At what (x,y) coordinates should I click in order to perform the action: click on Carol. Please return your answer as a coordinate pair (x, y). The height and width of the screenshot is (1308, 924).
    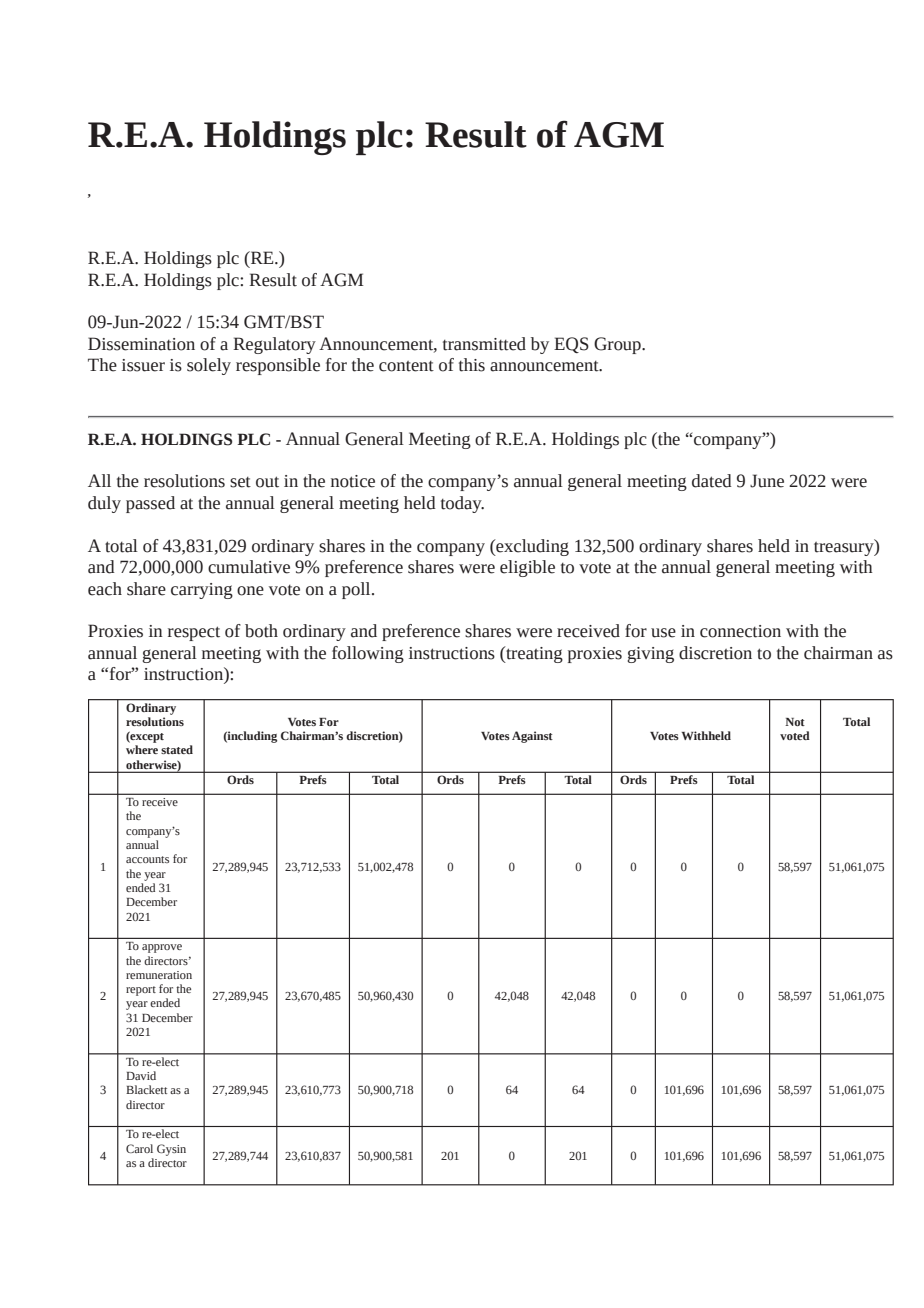
    Looking at the image, I should click on (139, 1148).
